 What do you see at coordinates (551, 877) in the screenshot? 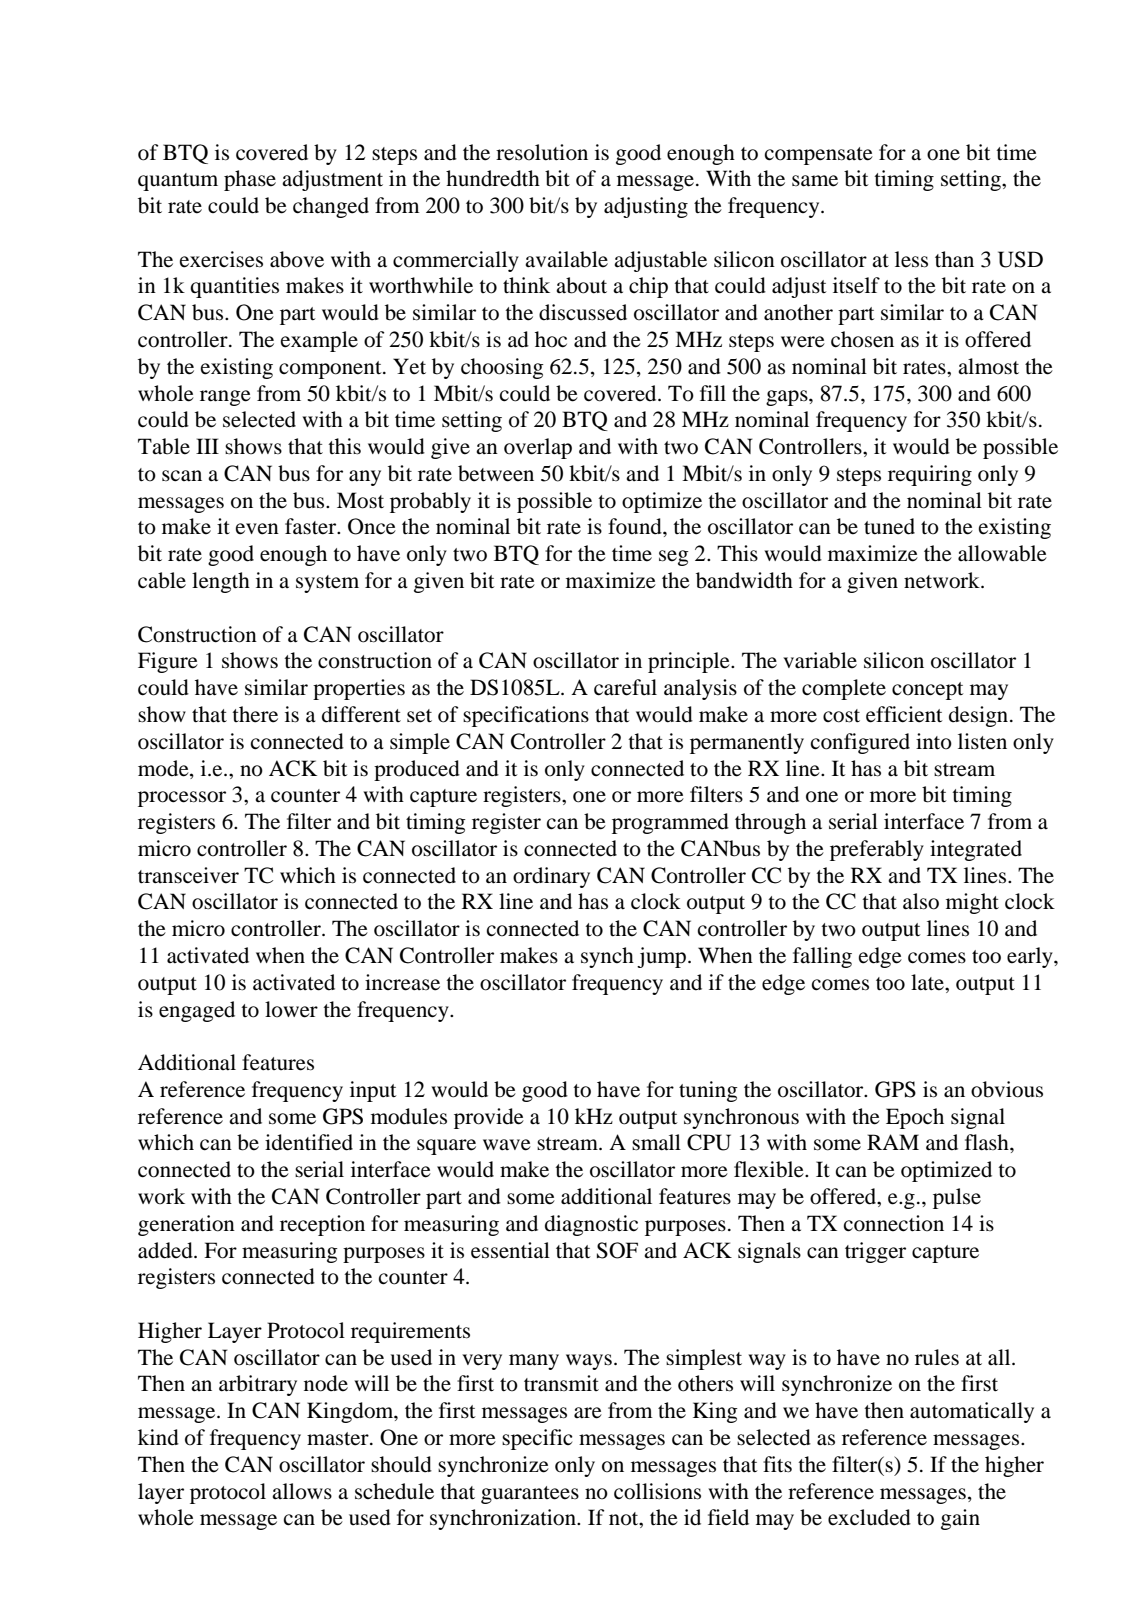
I see `ordinary` at bounding box center [551, 877].
